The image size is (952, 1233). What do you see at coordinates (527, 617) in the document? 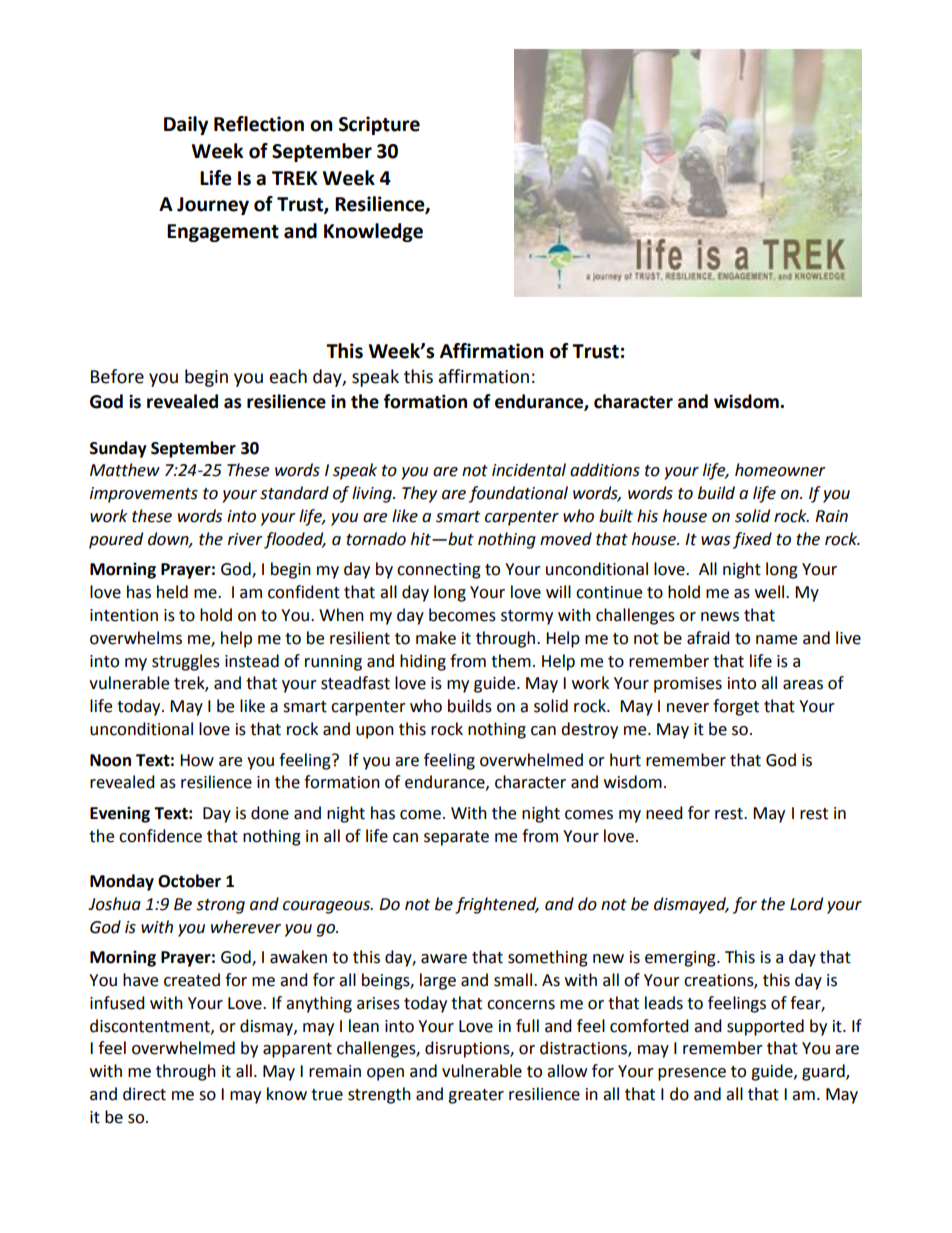
I see `stormy` at bounding box center [527, 617].
